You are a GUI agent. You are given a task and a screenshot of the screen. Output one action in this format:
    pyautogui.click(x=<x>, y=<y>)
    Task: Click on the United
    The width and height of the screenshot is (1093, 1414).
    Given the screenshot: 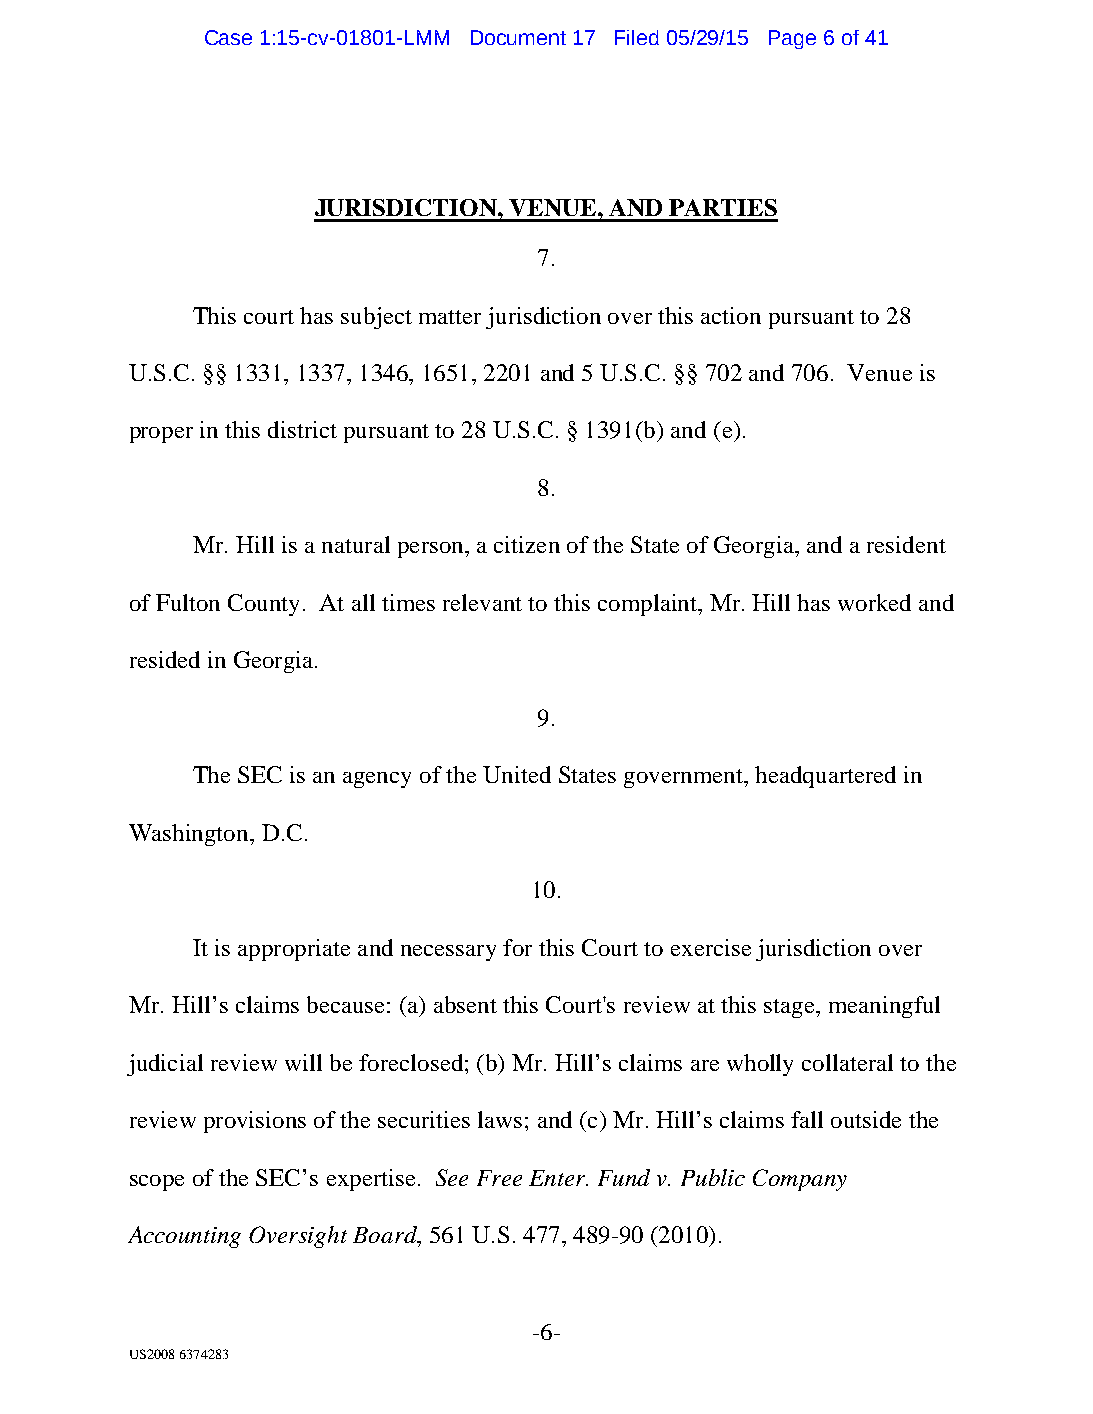 What is the action you would take?
    pyautogui.click(x=517, y=774)
